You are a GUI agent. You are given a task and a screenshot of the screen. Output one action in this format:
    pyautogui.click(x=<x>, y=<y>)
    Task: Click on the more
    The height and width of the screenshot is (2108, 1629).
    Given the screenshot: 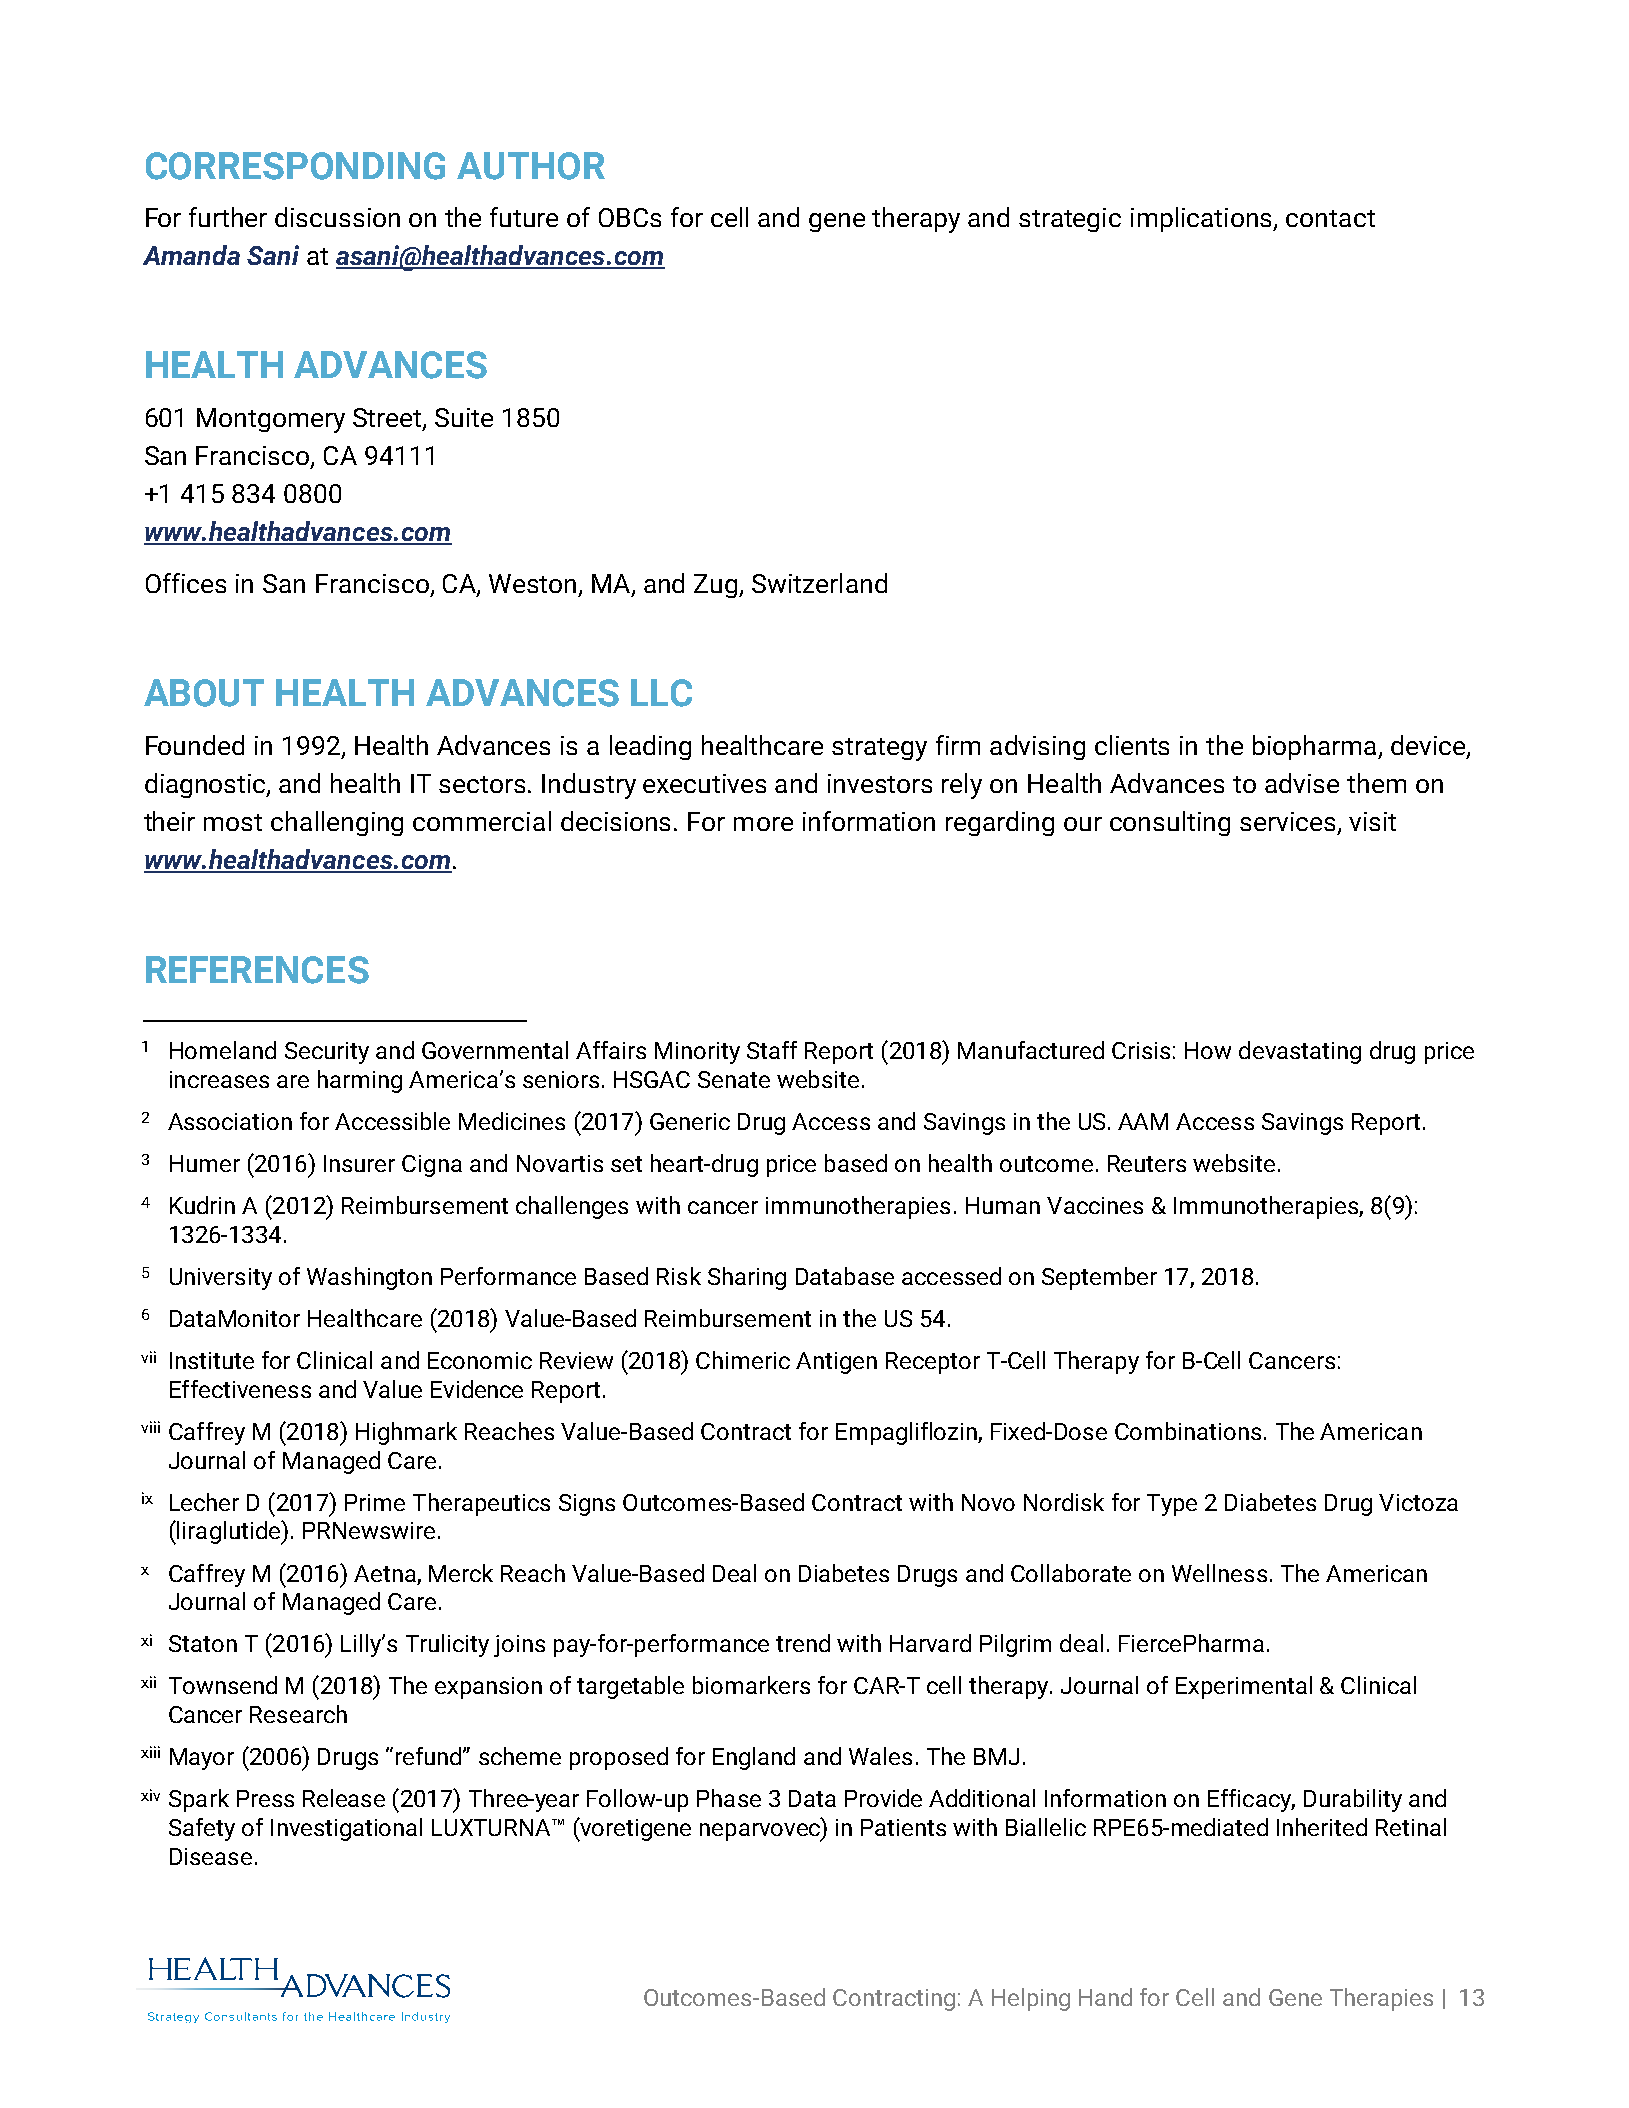 What is the action you would take?
    pyautogui.click(x=763, y=824)
